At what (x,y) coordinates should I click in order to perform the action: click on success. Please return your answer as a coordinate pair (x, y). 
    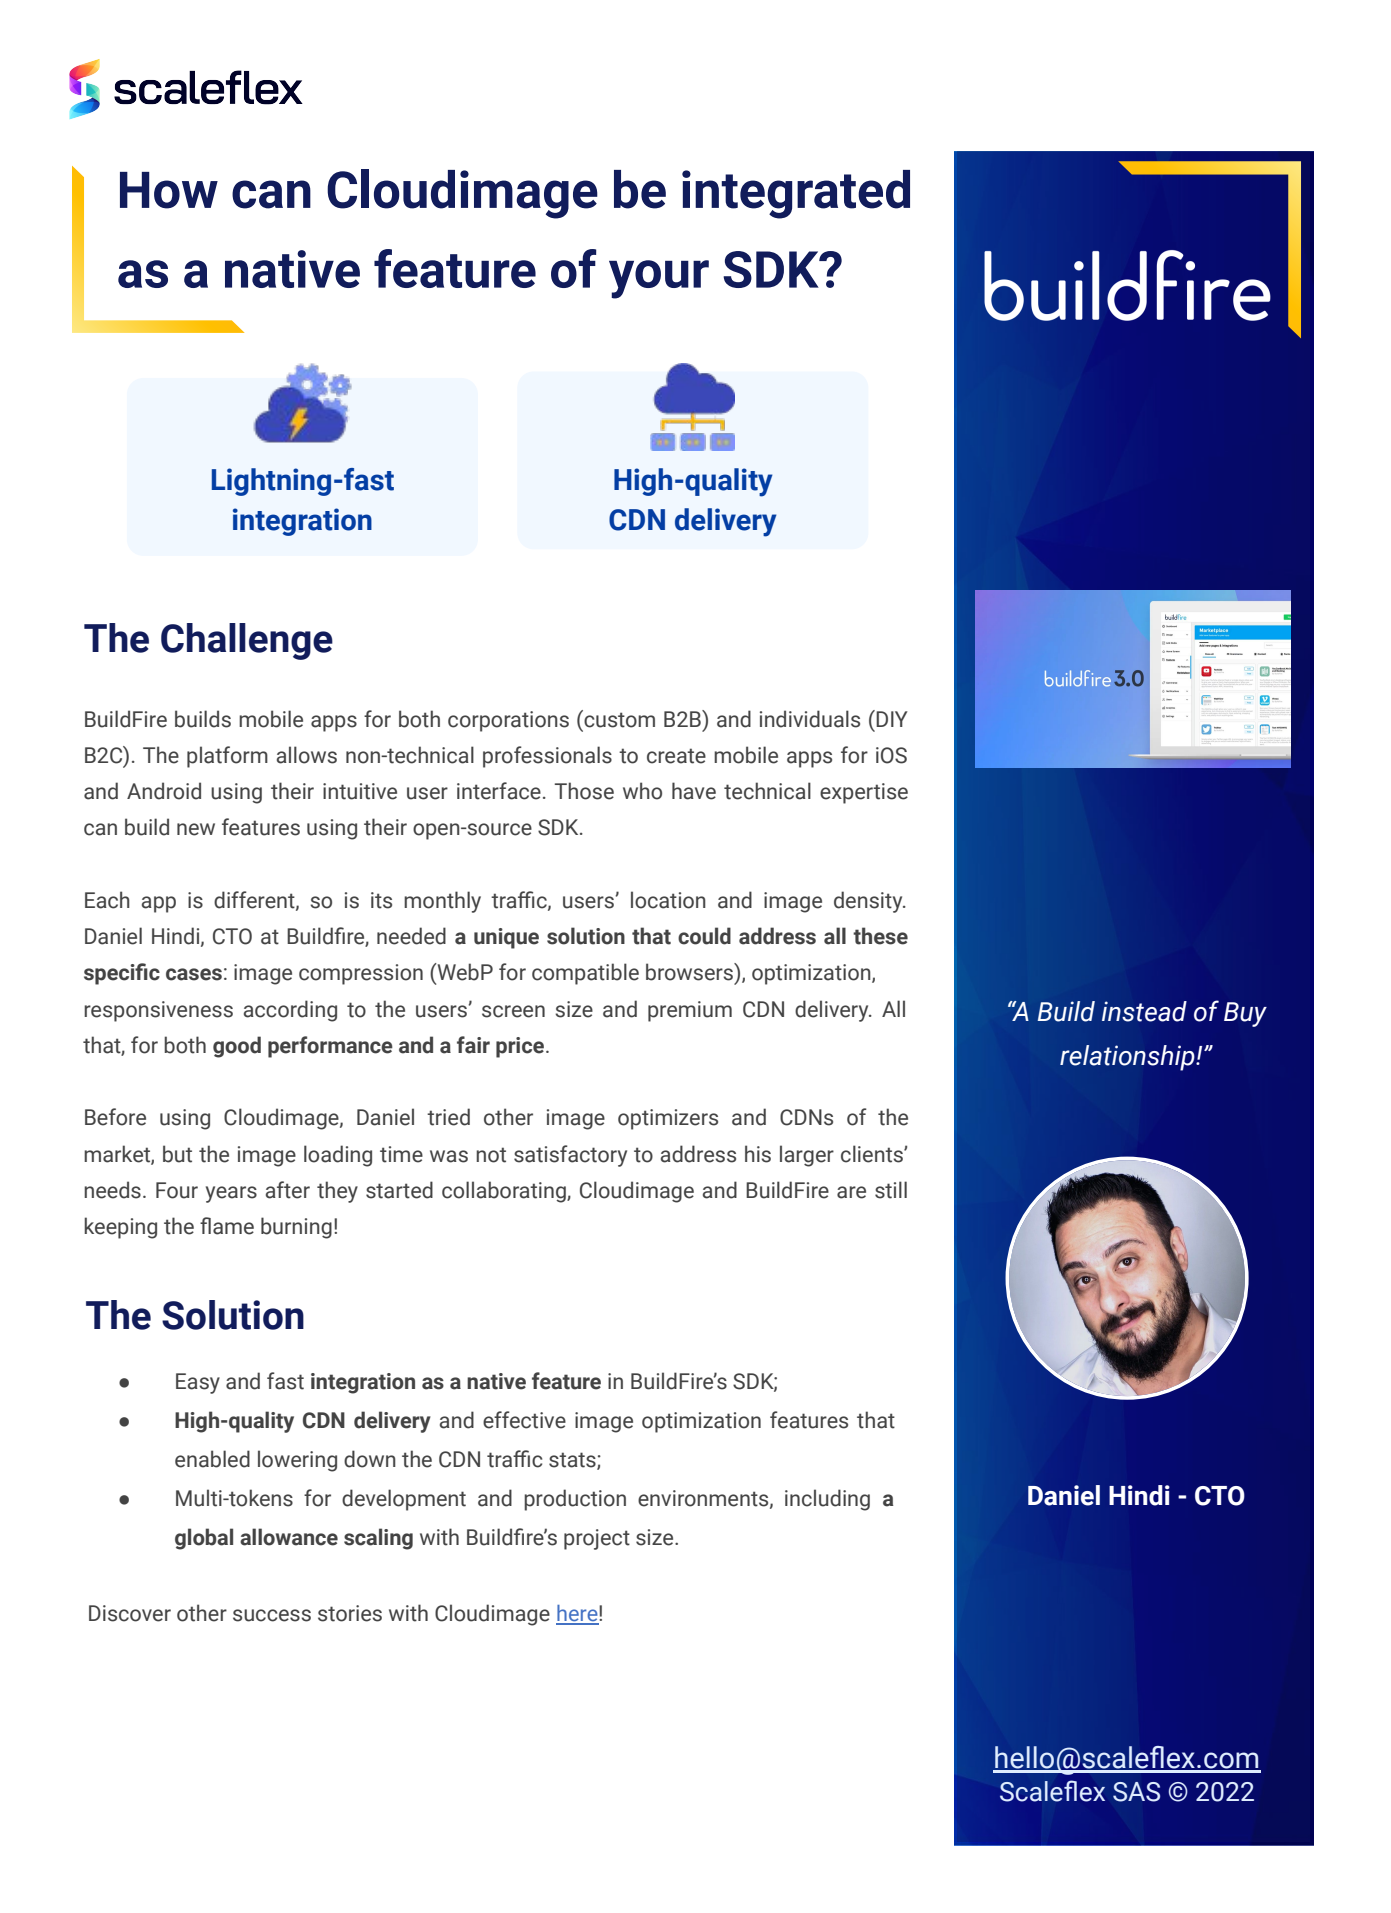
    Looking at the image, I should click on (272, 1615).
